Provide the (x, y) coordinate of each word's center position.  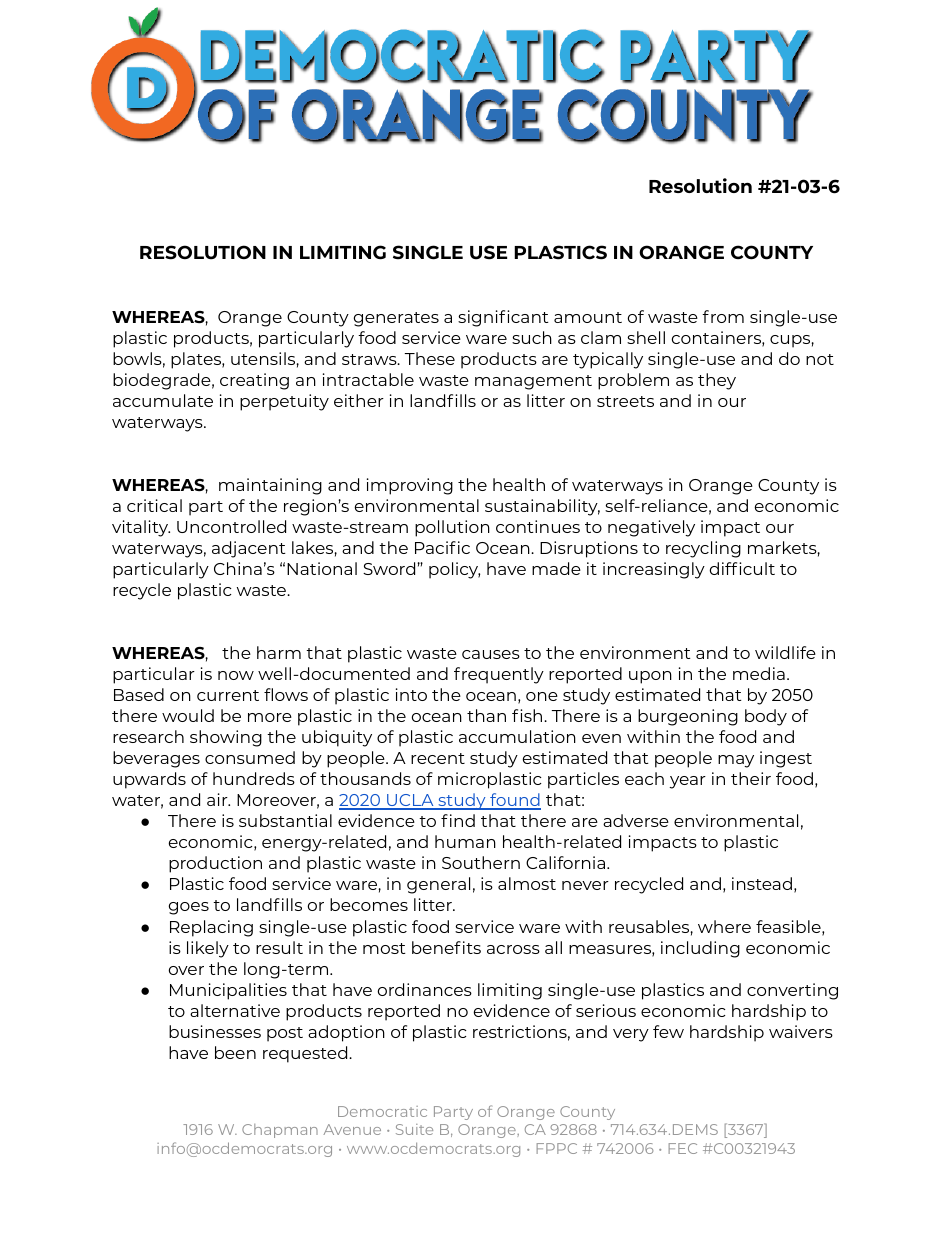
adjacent (249, 549)
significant (503, 318)
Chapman (280, 1131)
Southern (481, 862)
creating (254, 381)
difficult (742, 568)
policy (454, 570)
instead (762, 883)
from (723, 316)
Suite (414, 1129)
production (215, 864)
